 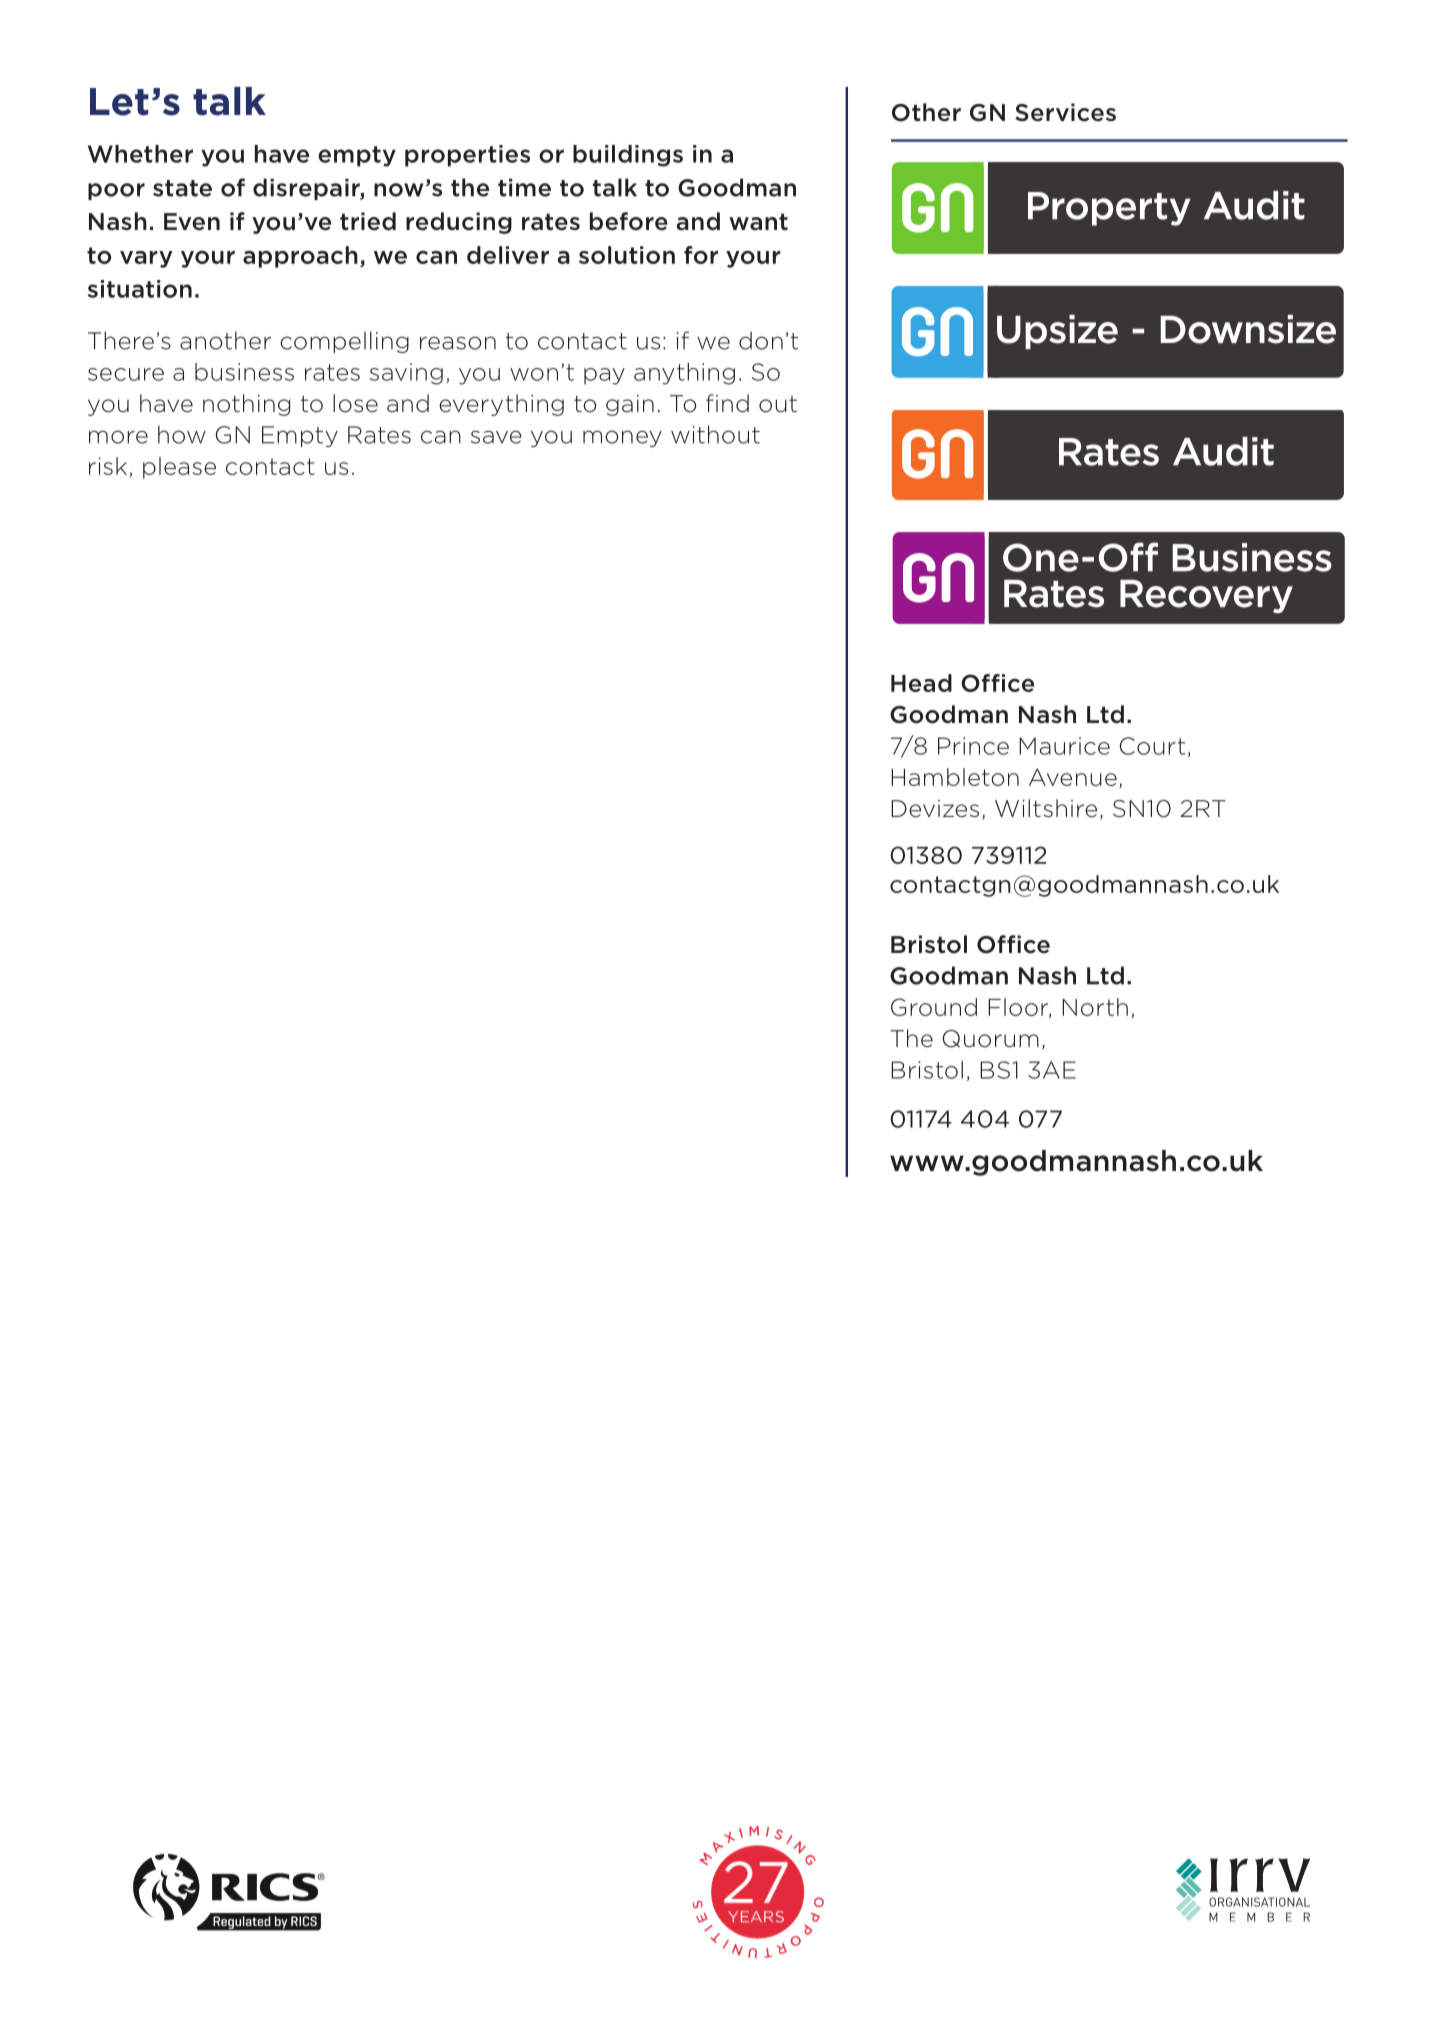 What do you see at coordinates (179, 468) in the screenshot?
I see `please` at bounding box center [179, 468].
